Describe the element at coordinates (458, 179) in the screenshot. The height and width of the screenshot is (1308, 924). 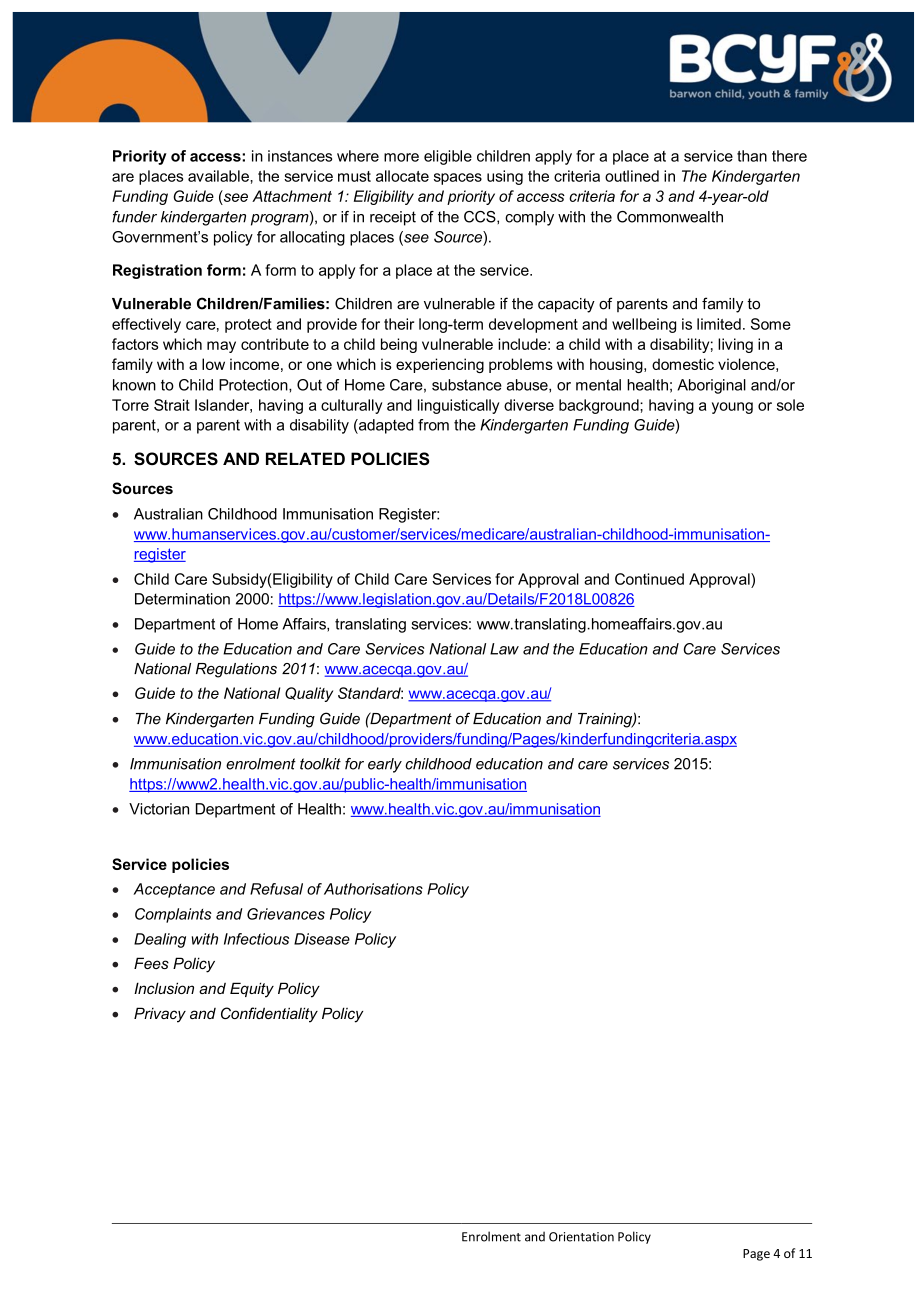
I see `spaces` at that location.
